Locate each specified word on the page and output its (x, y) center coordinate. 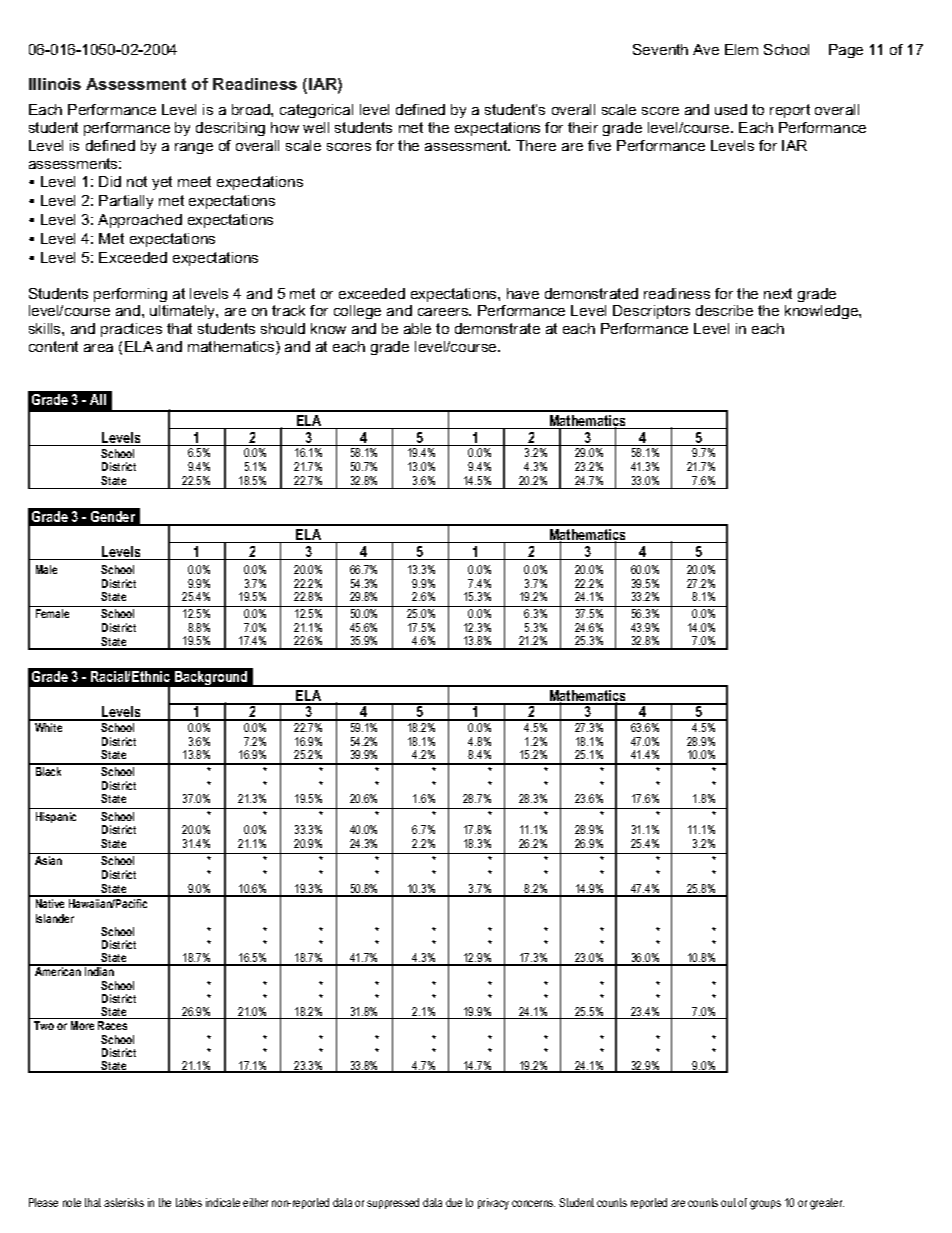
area (98, 348)
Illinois (55, 84)
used (731, 109)
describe (724, 310)
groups (765, 1205)
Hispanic (56, 817)
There (536, 145)
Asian (48, 860)
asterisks (124, 1202)
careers (444, 312)
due (454, 1202)
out (728, 1202)
